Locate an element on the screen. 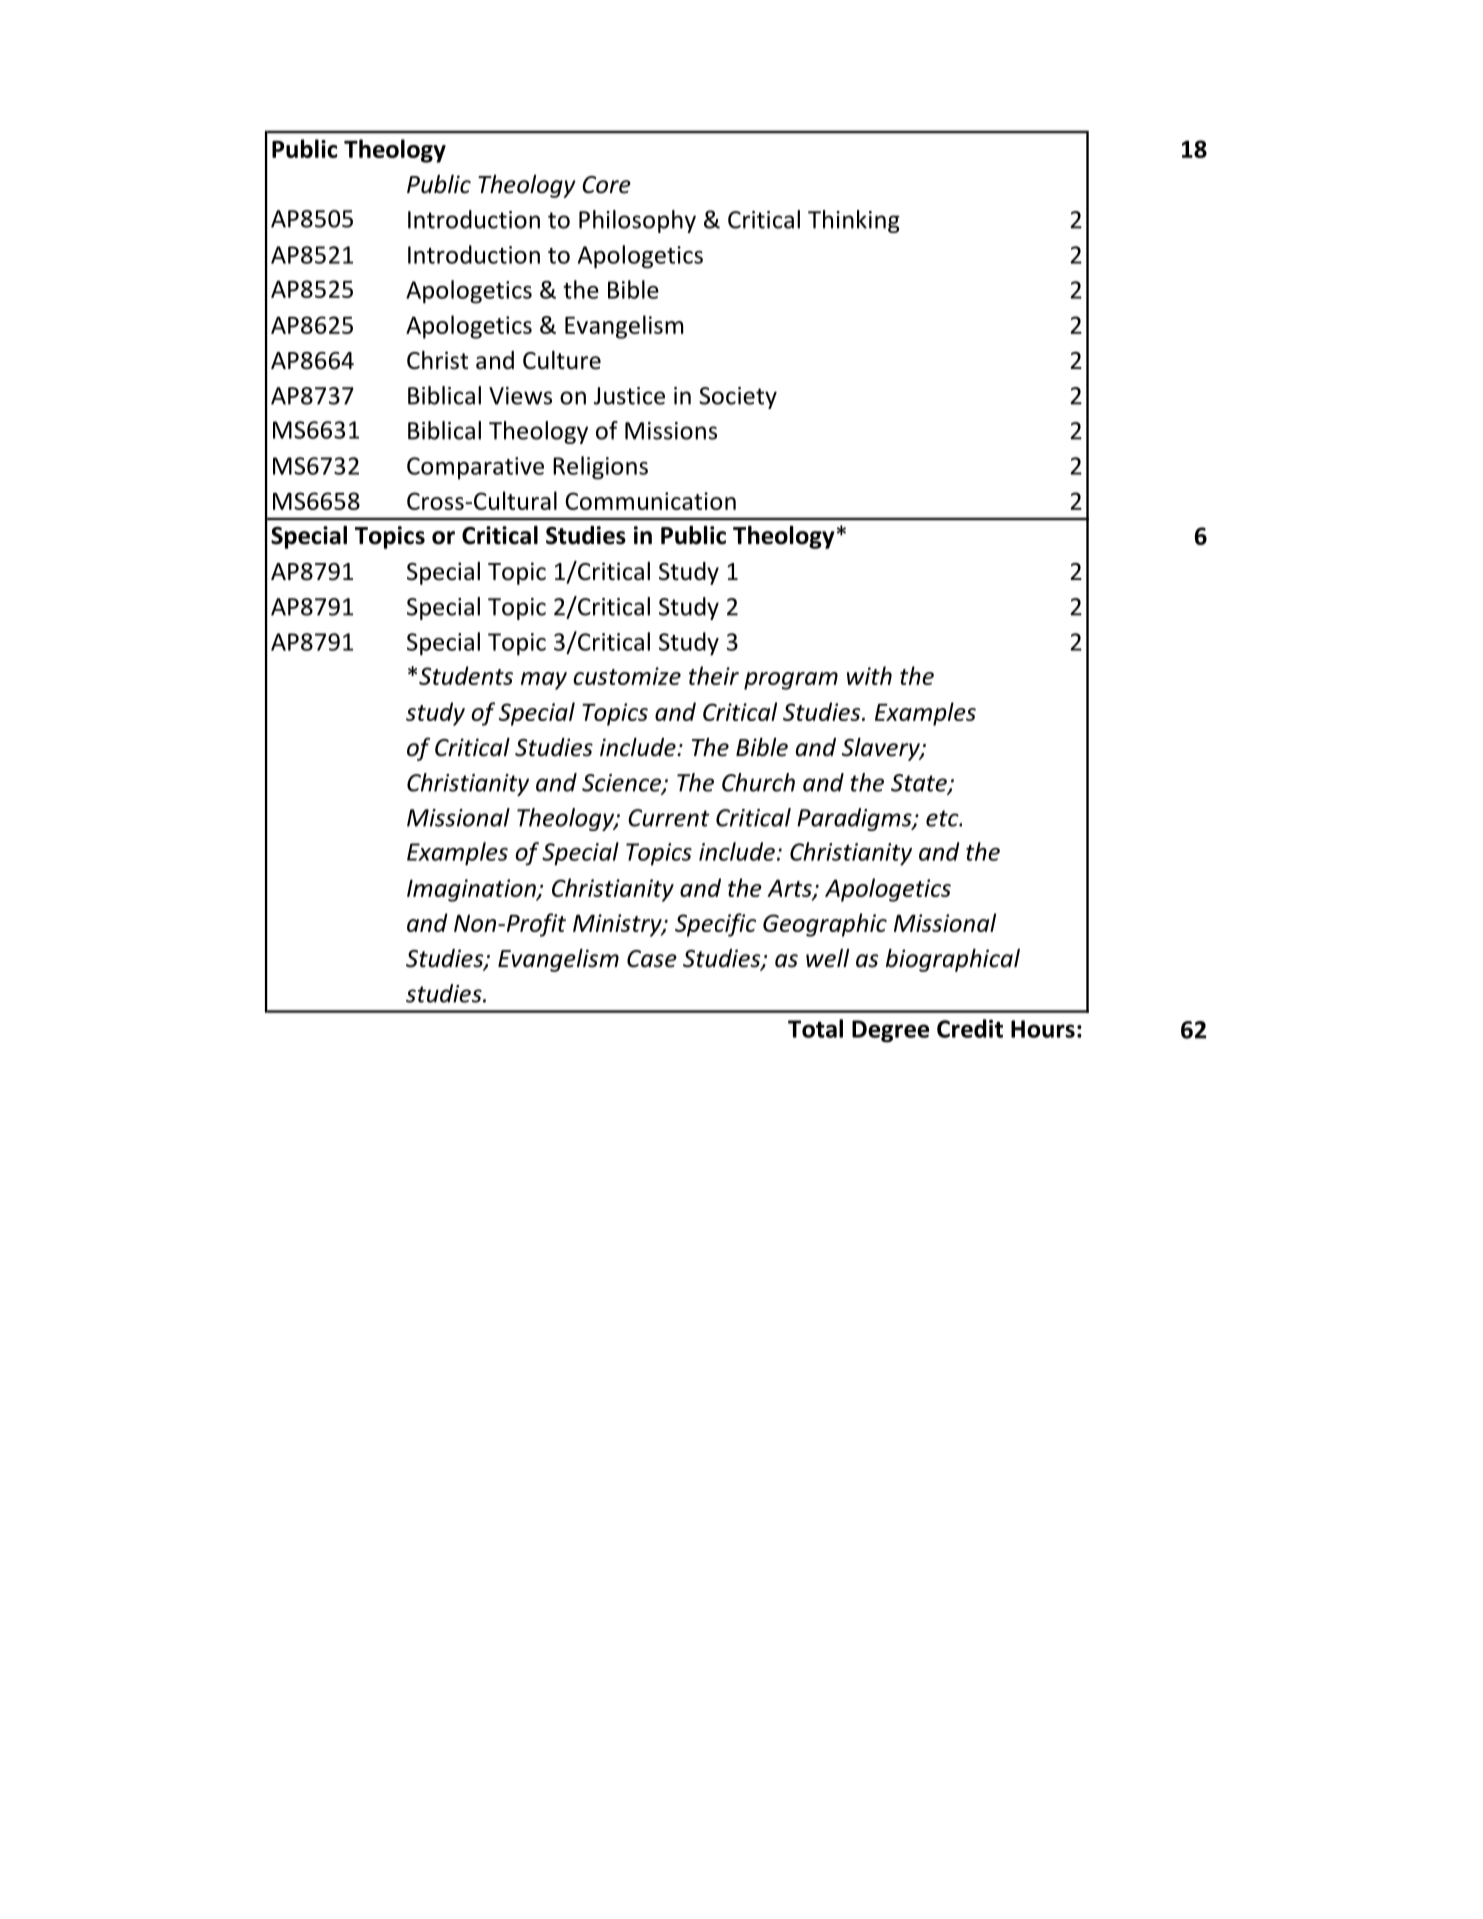 The width and height of the screenshot is (1483, 1919). Philosophy is located at coordinates (637, 221).
